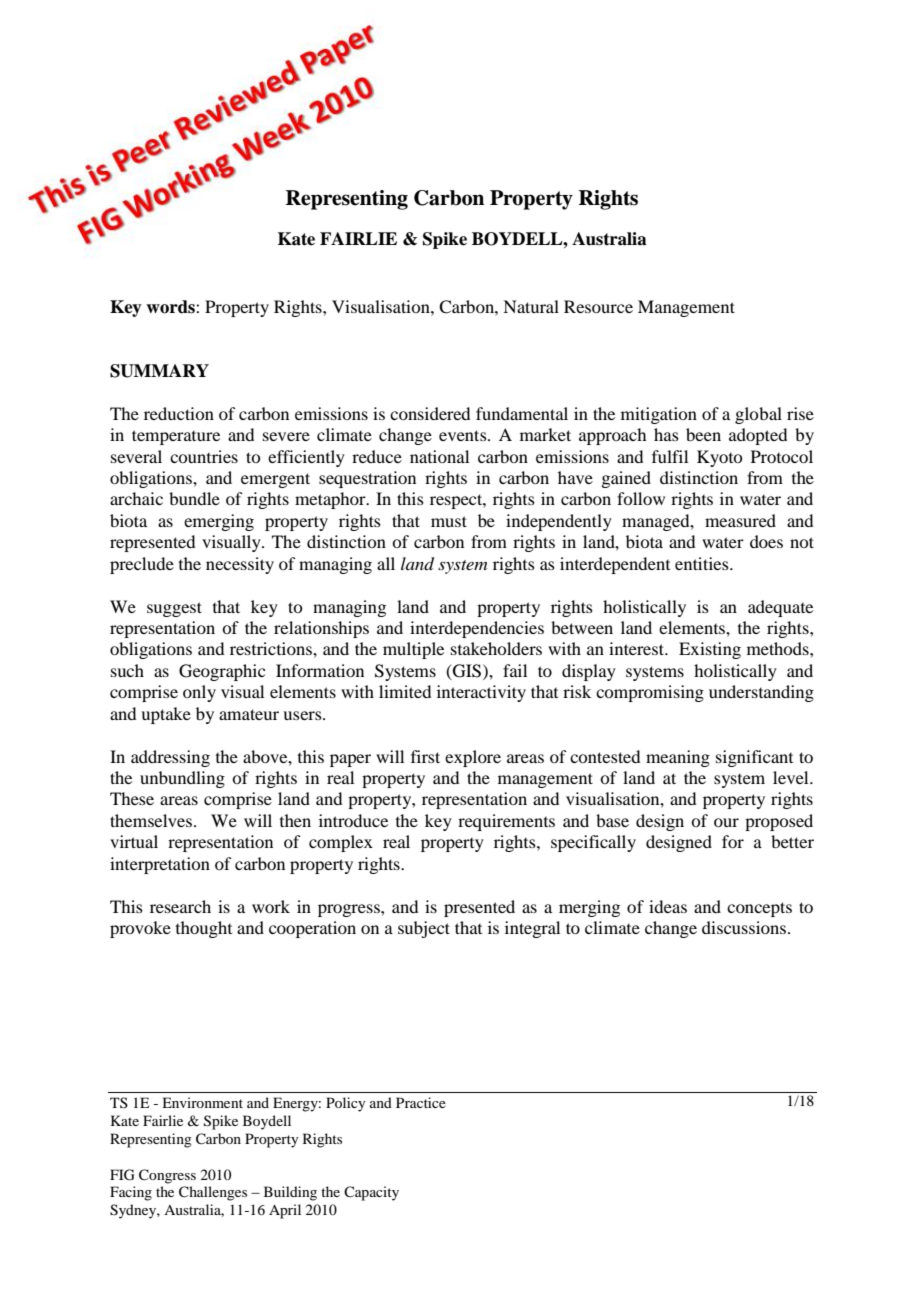 The width and height of the screenshot is (924, 1307). Describe the element at coordinates (531, 306) in the screenshot. I see `Natural` at that location.
